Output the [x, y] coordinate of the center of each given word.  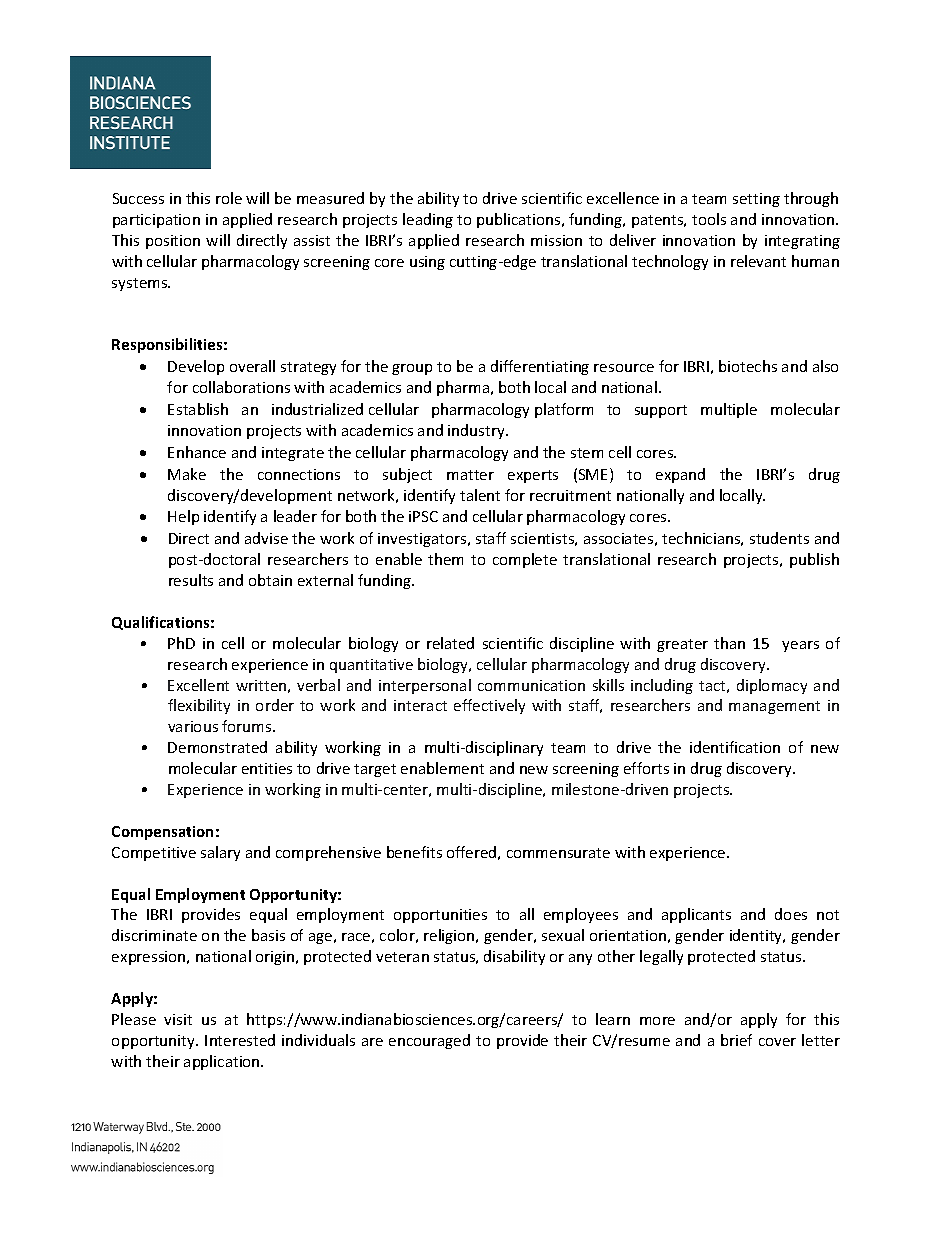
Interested [240, 1040]
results [191, 580]
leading [428, 220]
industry [477, 431]
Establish [198, 409]
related [450, 643]
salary [220, 853]
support [661, 411]
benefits [414, 852]
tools [709, 219]
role [229, 198]
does [791, 914]
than [729, 643]
